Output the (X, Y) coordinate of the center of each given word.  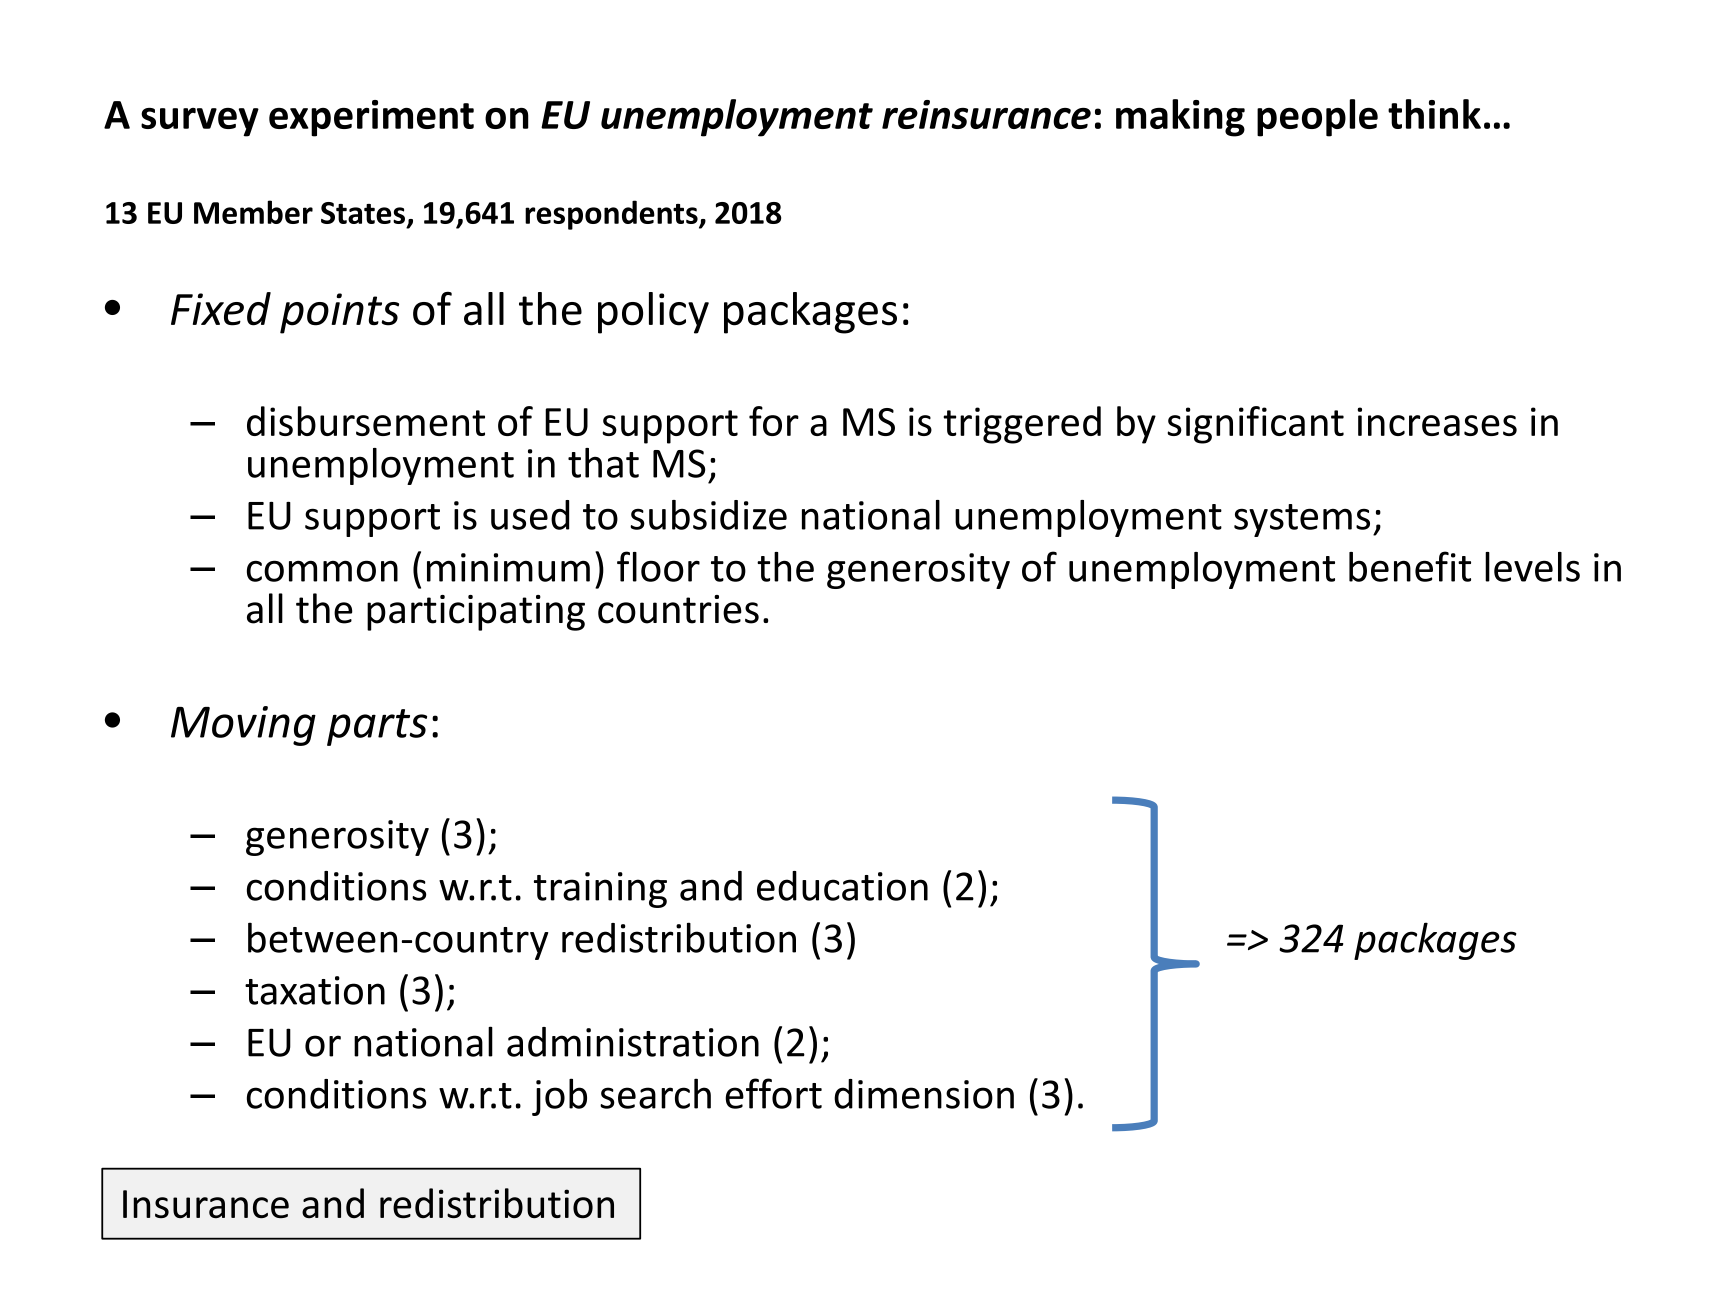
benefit (1410, 566)
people (1317, 118)
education (842, 886)
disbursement (366, 421)
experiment (371, 118)
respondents (612, 215)
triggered (1022, 425)
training (600, 890)
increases (1437, 421)
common (322, 571)
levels (1532, 567)
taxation (315, 990)
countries (678, 609)
